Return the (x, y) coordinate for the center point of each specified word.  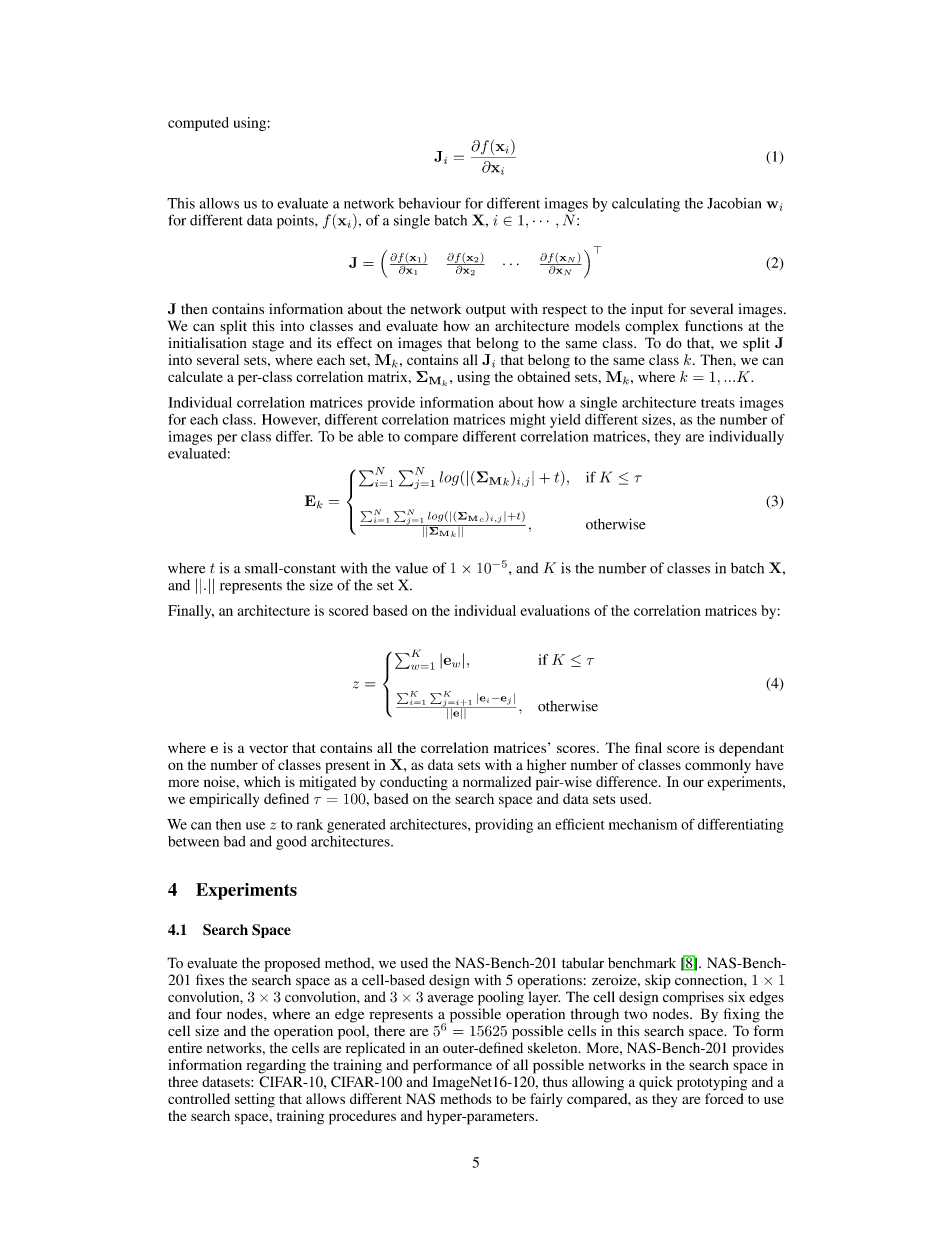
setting (255, 1100)
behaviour (429, 203)
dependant (751, 749)
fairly (546, 1100)
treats (718, 403)
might (528, 421)
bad (235, 841)
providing (504, 826)
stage (268, 345)
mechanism (643, 824)
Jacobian (734, 203)
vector (268, 748)
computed (198, 124)
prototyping (712, 1083)
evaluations (555, 610)
